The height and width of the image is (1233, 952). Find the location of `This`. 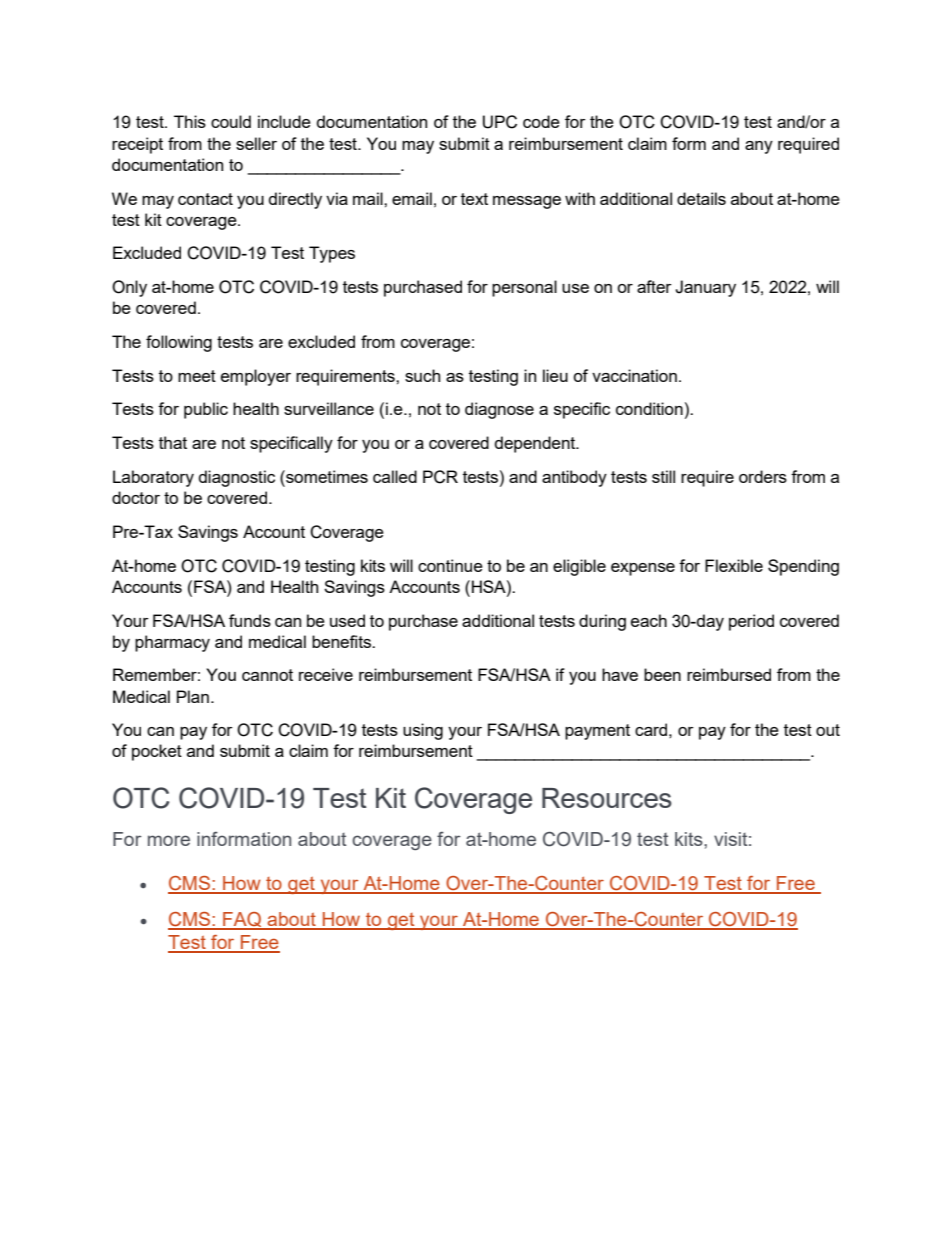

This is located at coordinates (190, 121).
